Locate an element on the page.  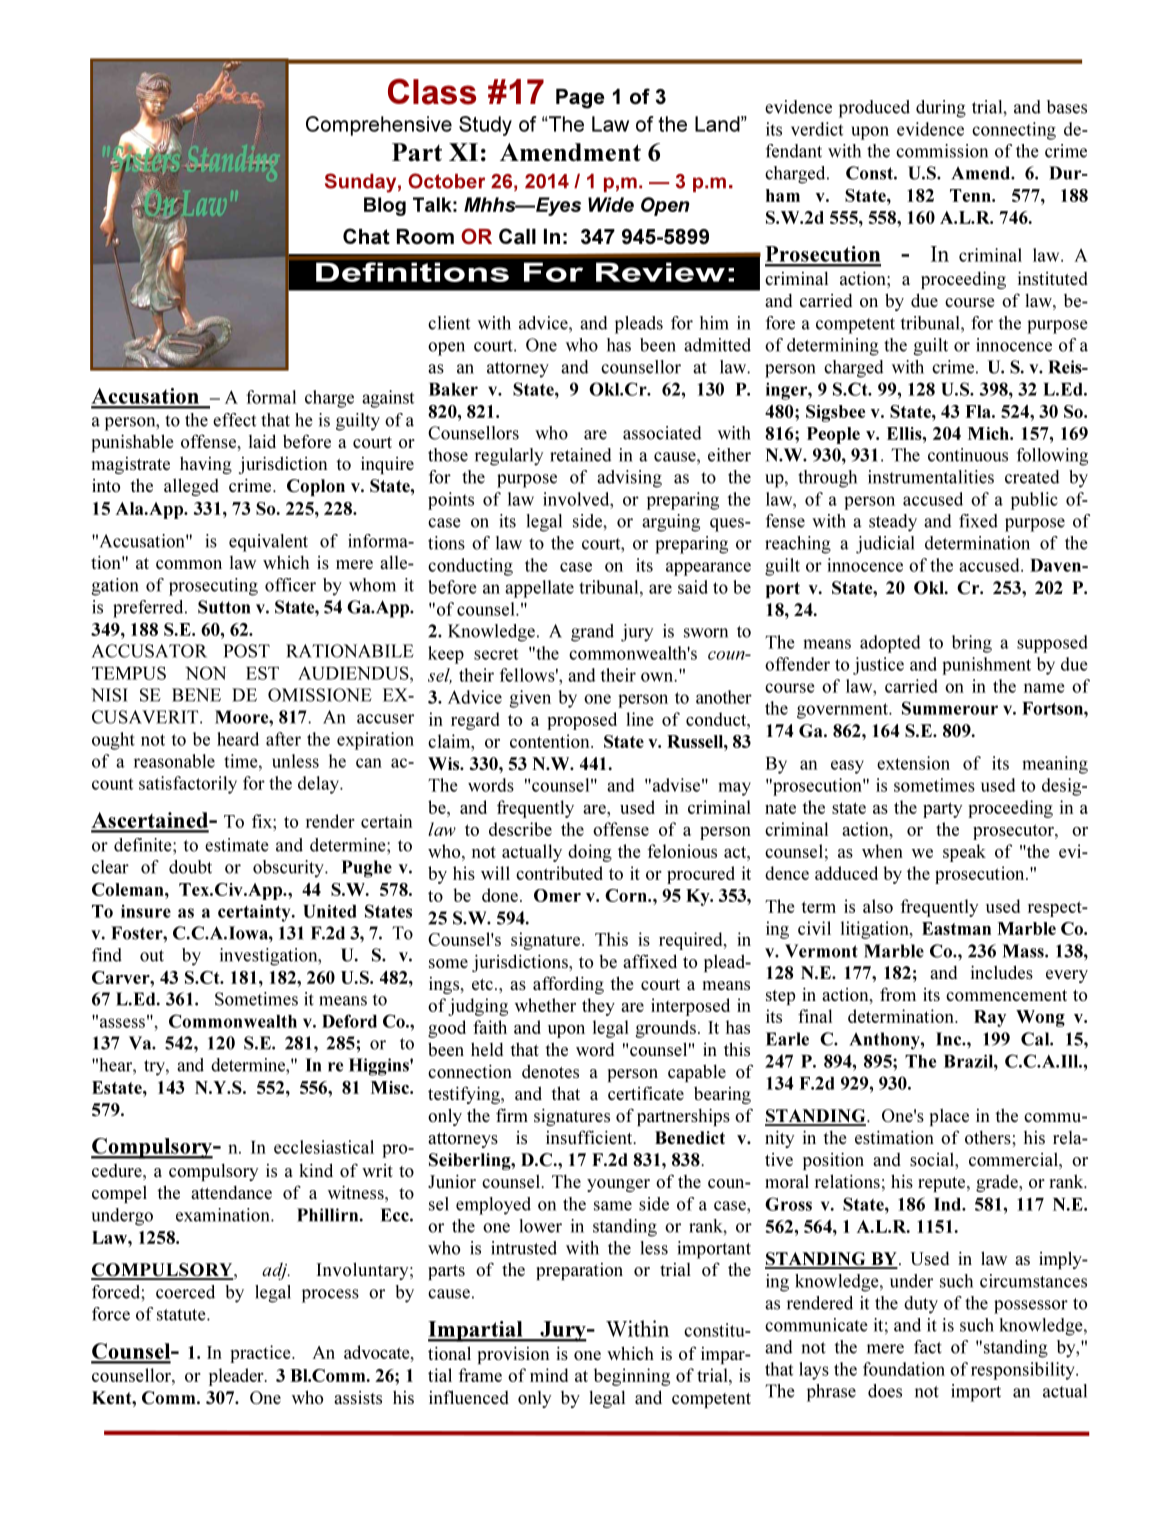
extension is located at coordinates (913, 763).
